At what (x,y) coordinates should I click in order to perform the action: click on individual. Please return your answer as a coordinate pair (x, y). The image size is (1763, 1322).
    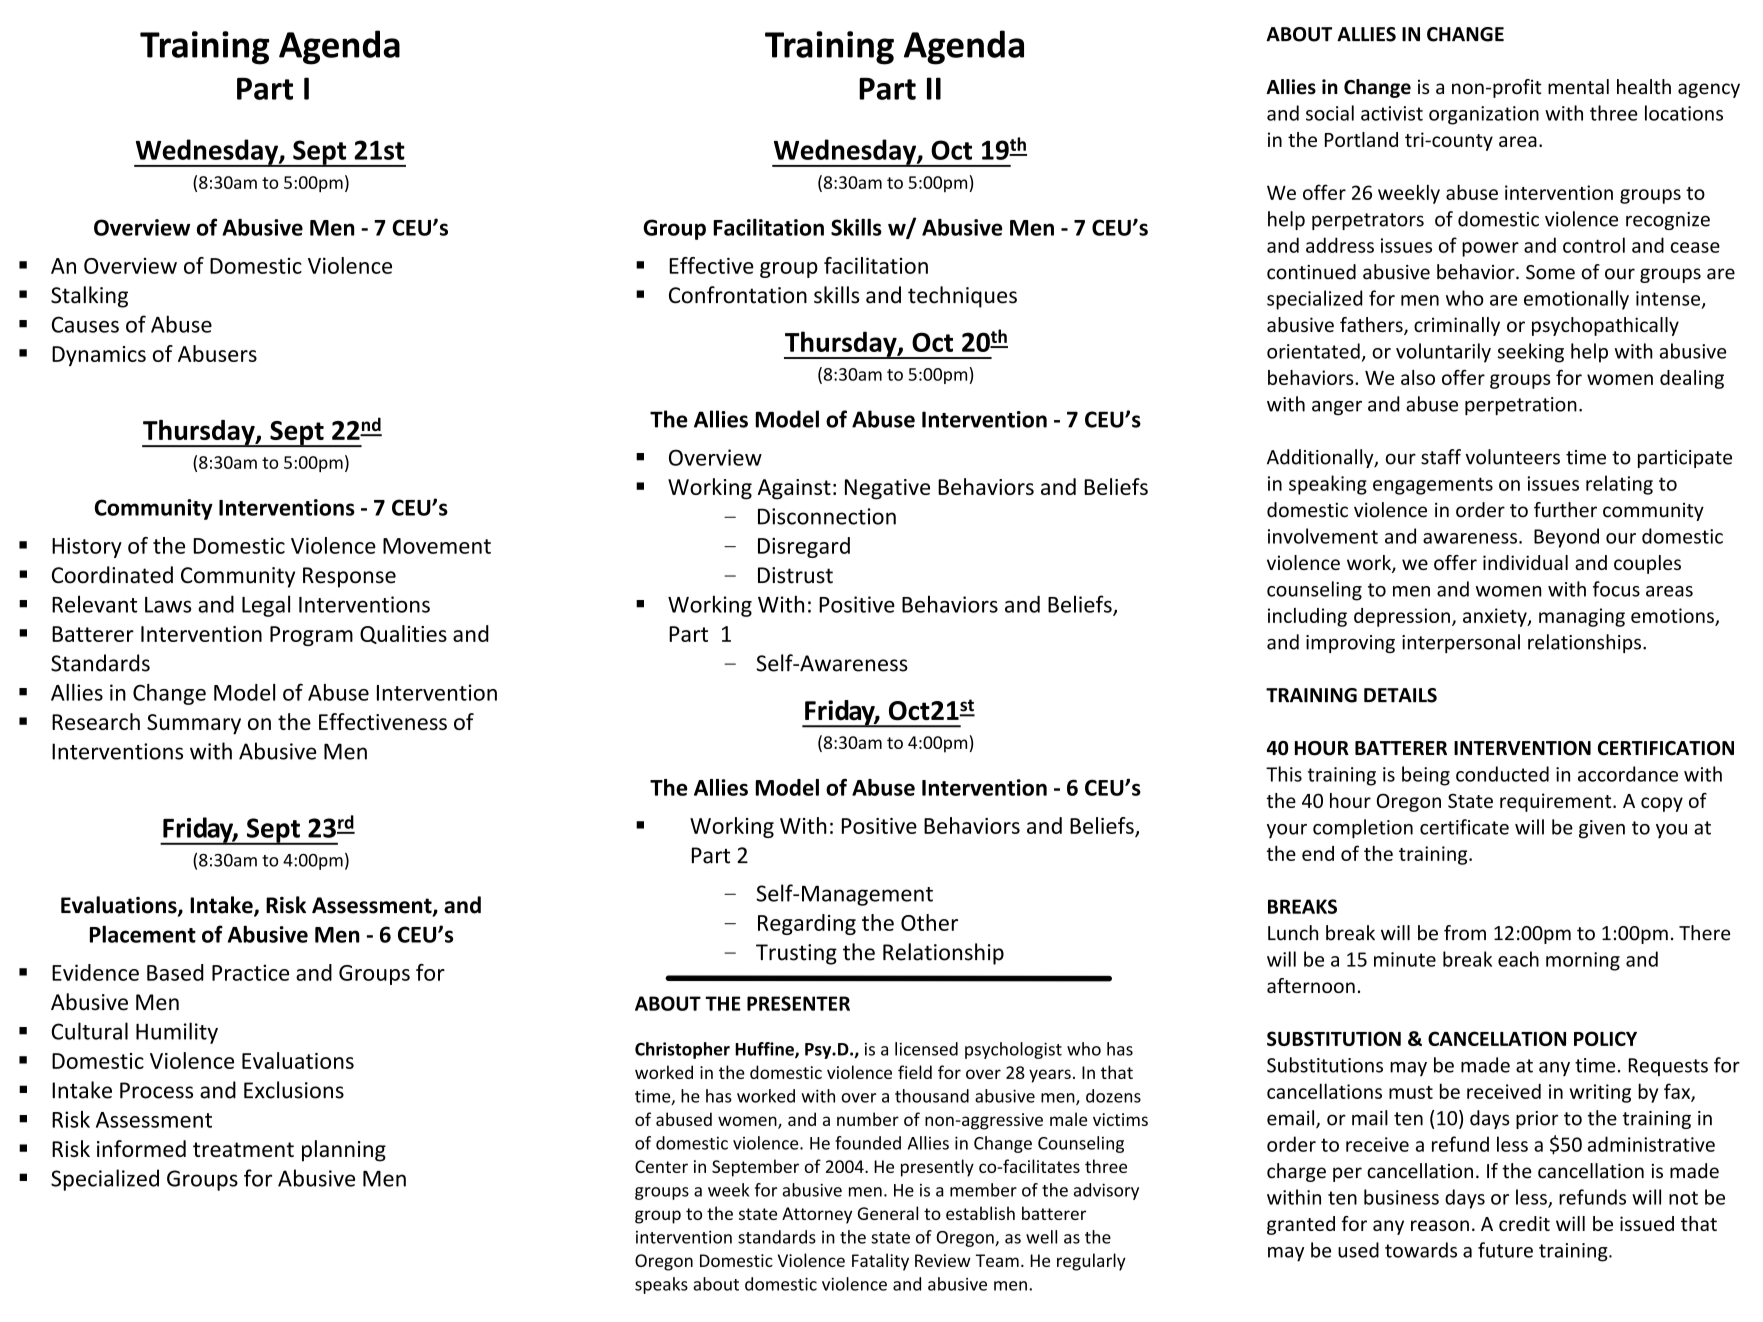
    Looking at the image, I should click on (1525, 562).
